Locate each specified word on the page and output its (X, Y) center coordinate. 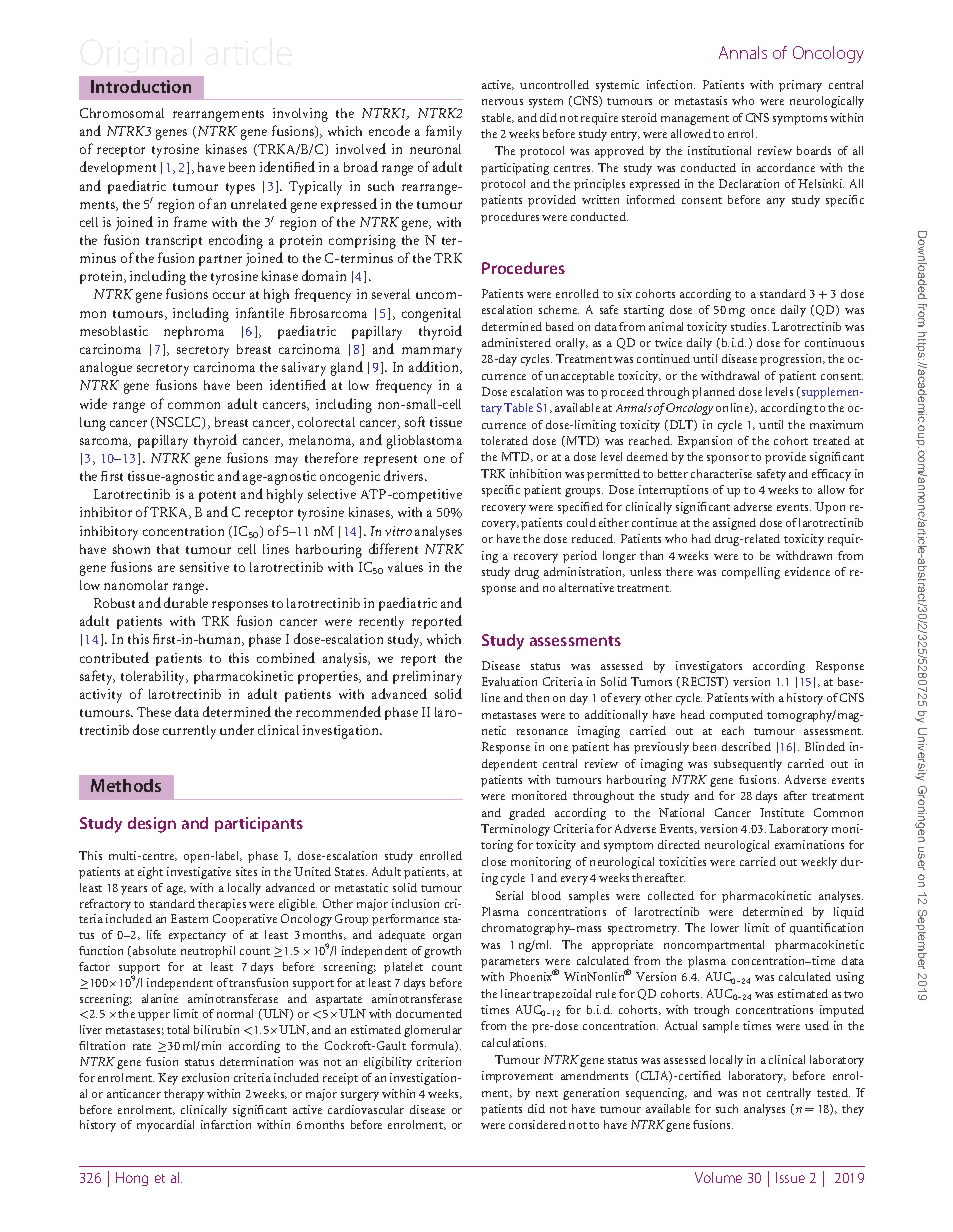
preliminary (427, 678)
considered (537, 1124)
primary (800, 86)
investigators (709, 667)
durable (186, 602)
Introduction (141, 86)
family (444, 132)
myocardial (165, 1126)
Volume (718, 1177)
